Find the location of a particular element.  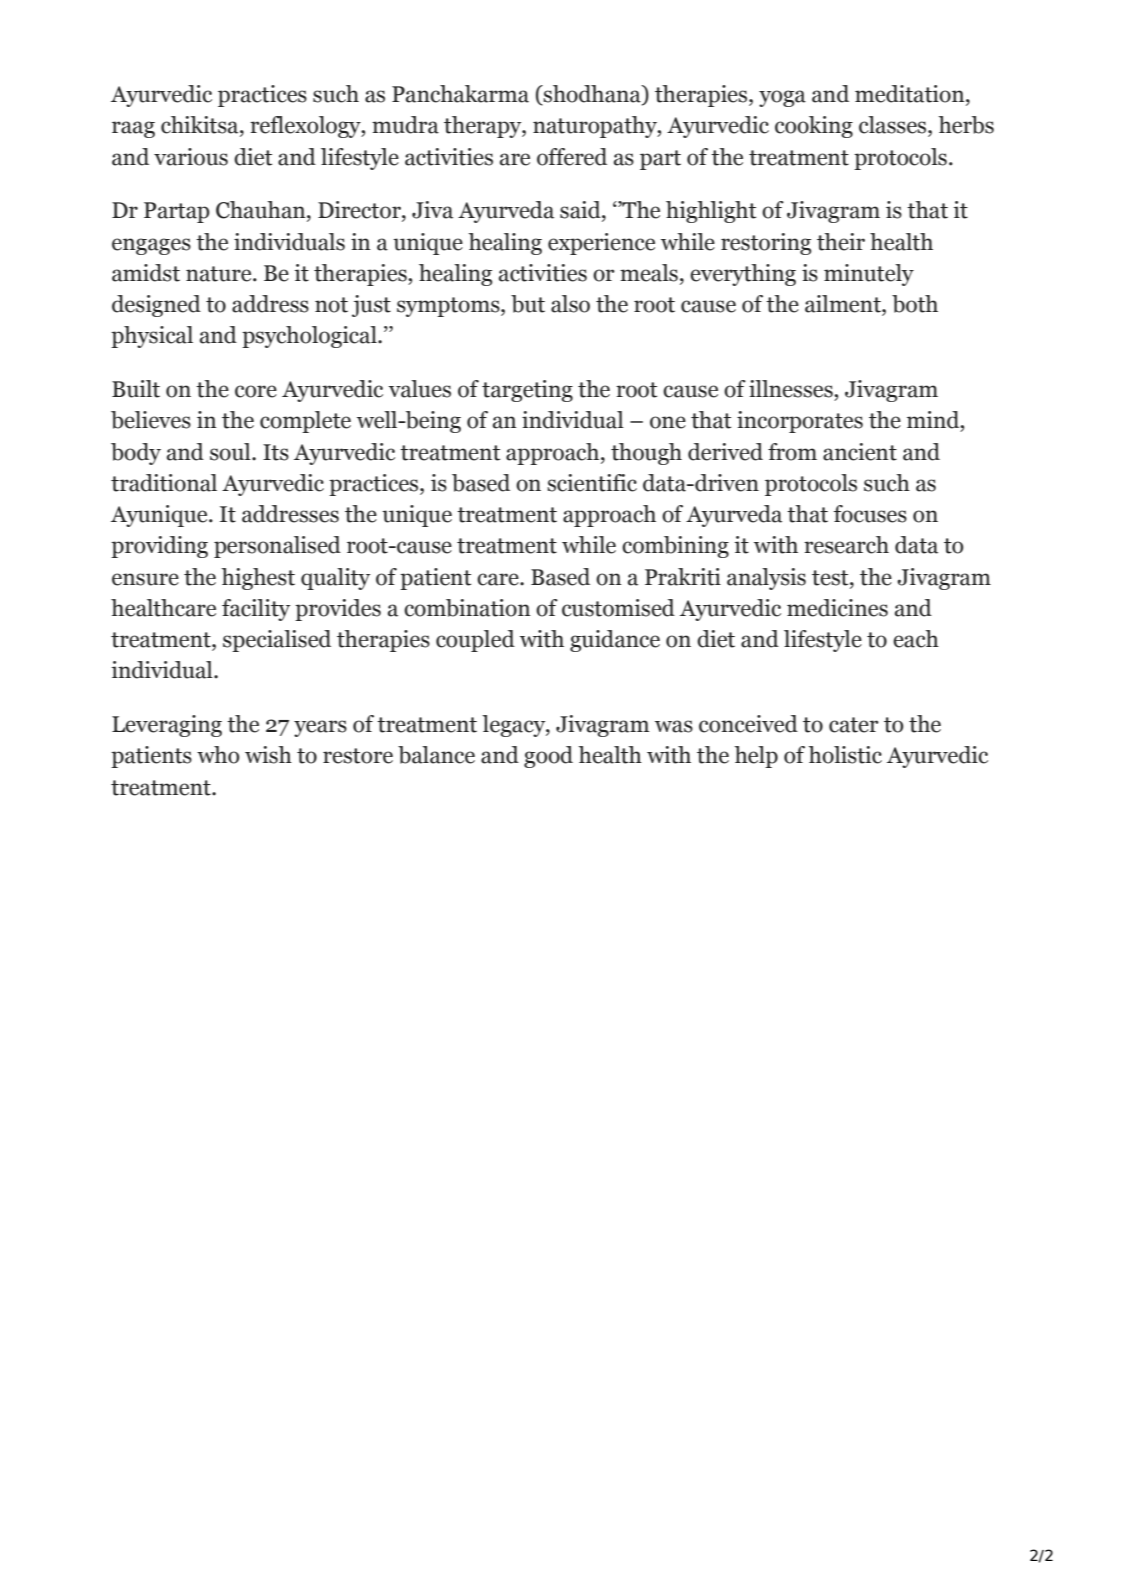

experience is located at coordinates (601, 244).
